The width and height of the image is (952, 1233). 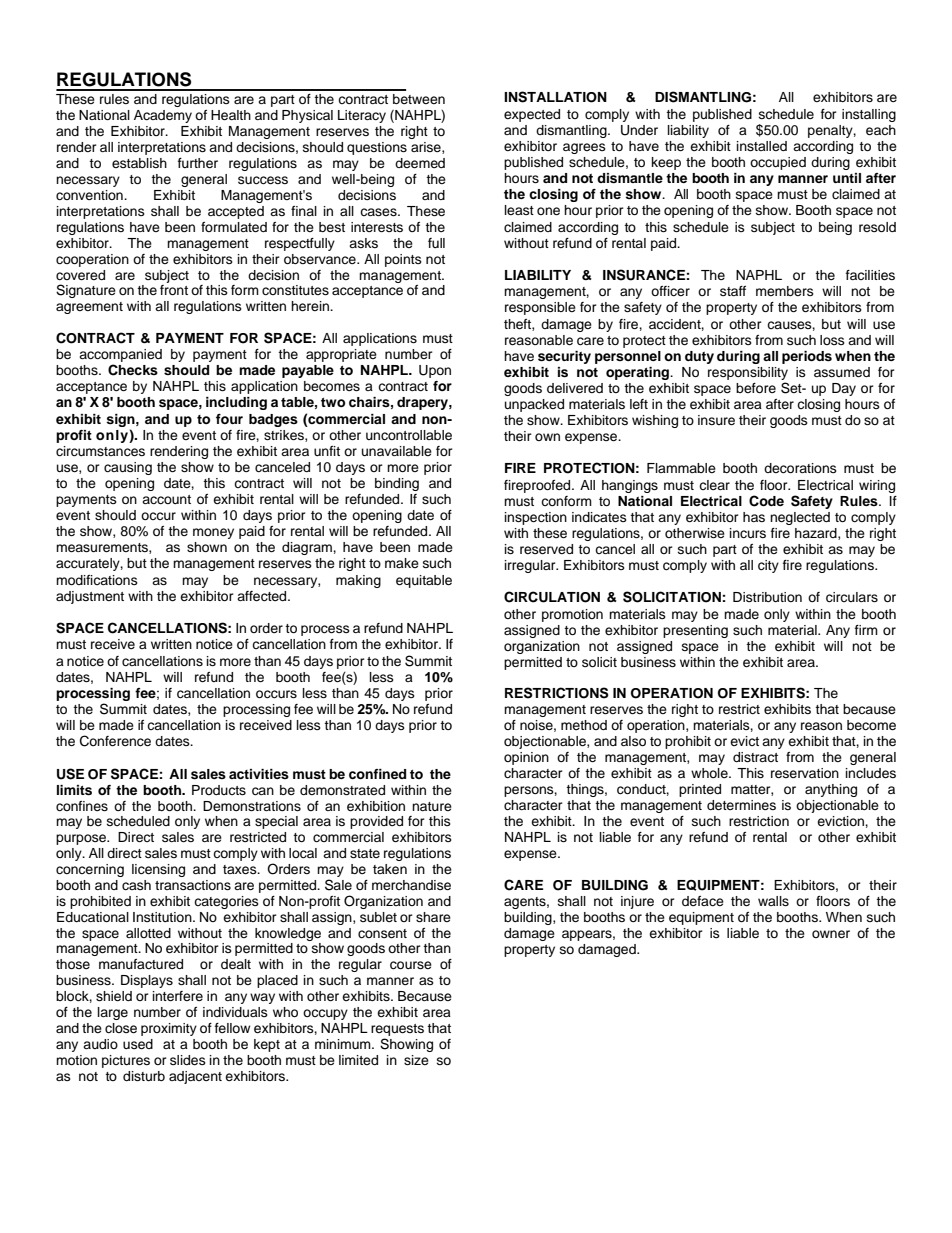 I want to click on expected, so click(x=532, y=115).
